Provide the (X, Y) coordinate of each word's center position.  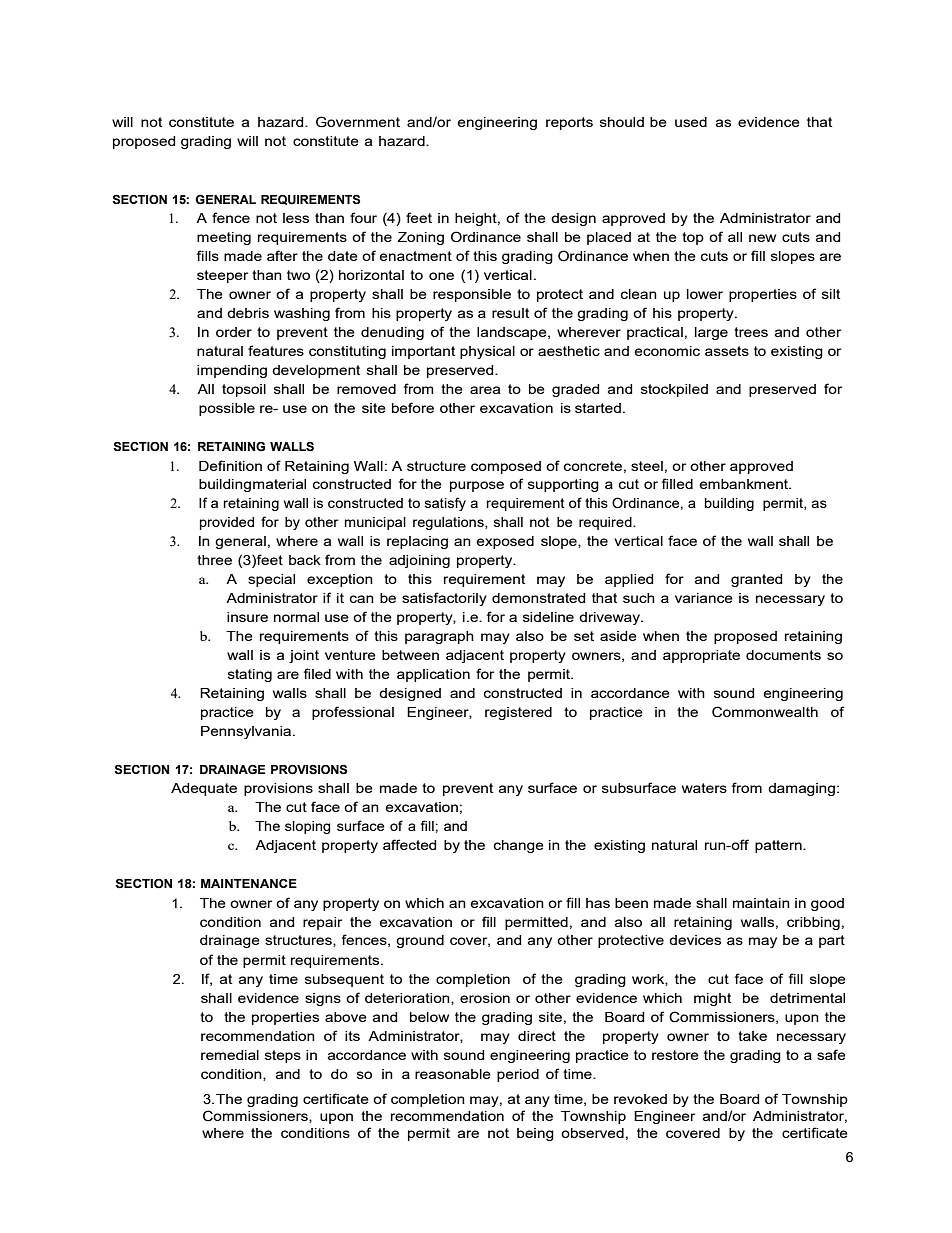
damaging (801, 789)
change (519, 846)
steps (283, 1056)
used (691, 122)
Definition (230, 465)
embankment (745, 484)
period (518, 1075)
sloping (307, 827)
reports (569, 123)
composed (506, 467)
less (296, 218)
